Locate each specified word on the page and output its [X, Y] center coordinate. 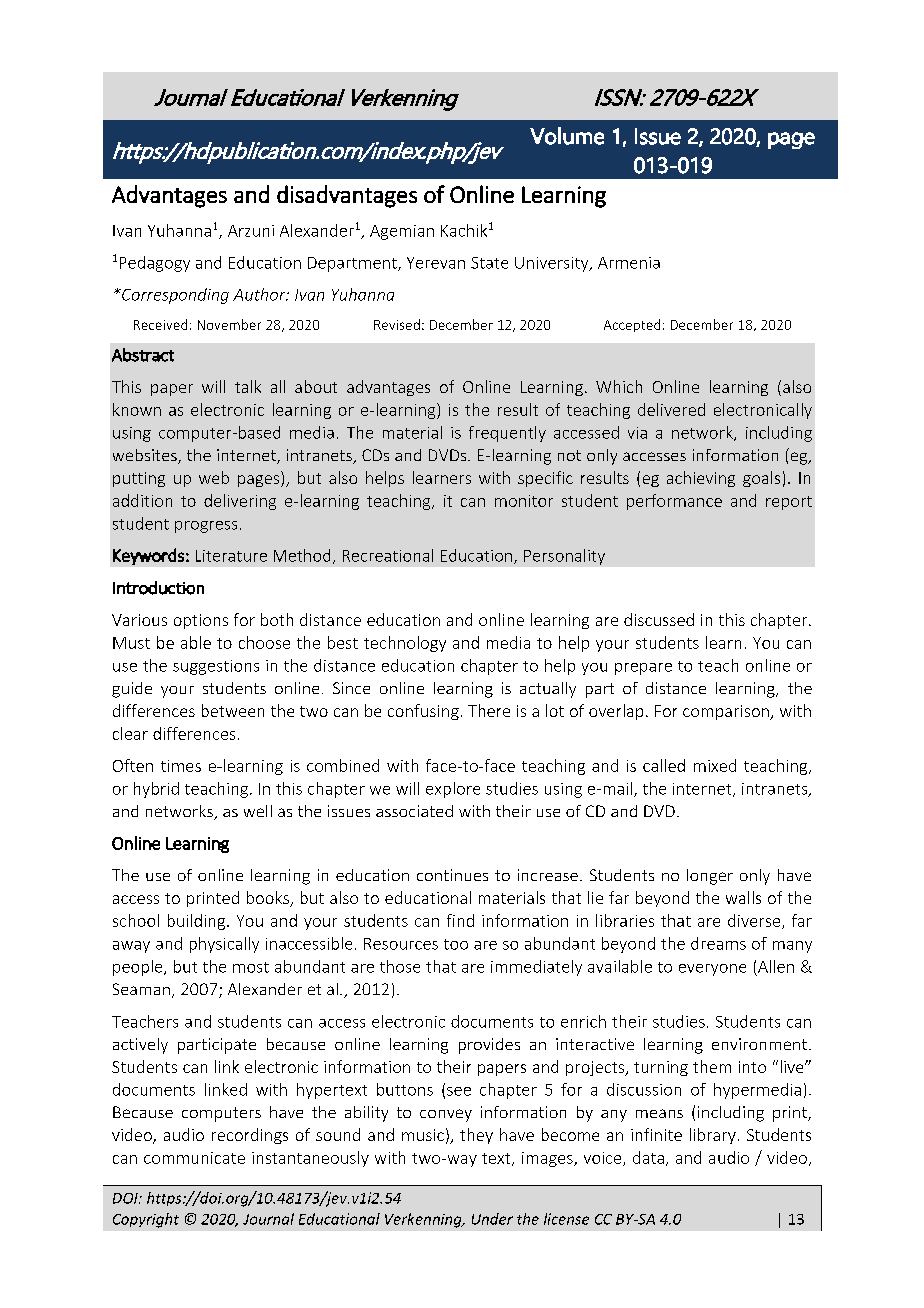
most [251, 967]
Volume [567, 136]
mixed [715, 765]
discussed [659, 619]
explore [453, 790]
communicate [194, 1158]
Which [619, 386]
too [456, 944]
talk [248, 386]
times [181, 766]
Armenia [629, 263]
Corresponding [174, 296]
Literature [231, 556]
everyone [712, 970]
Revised [397, 324]
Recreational [388, 555]
